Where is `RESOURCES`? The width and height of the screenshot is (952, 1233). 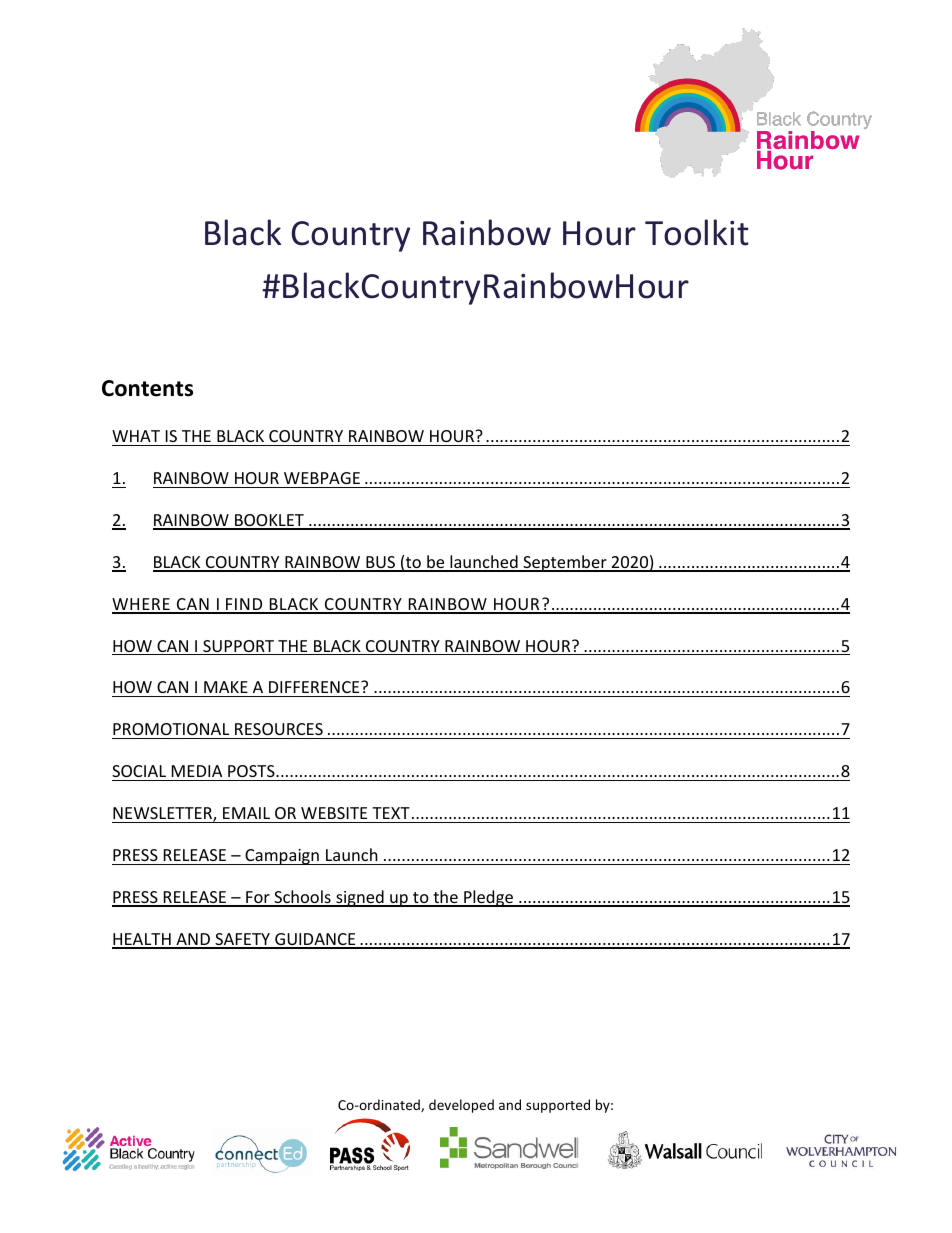
RESOURCES is located at coordinates (279, 729).
